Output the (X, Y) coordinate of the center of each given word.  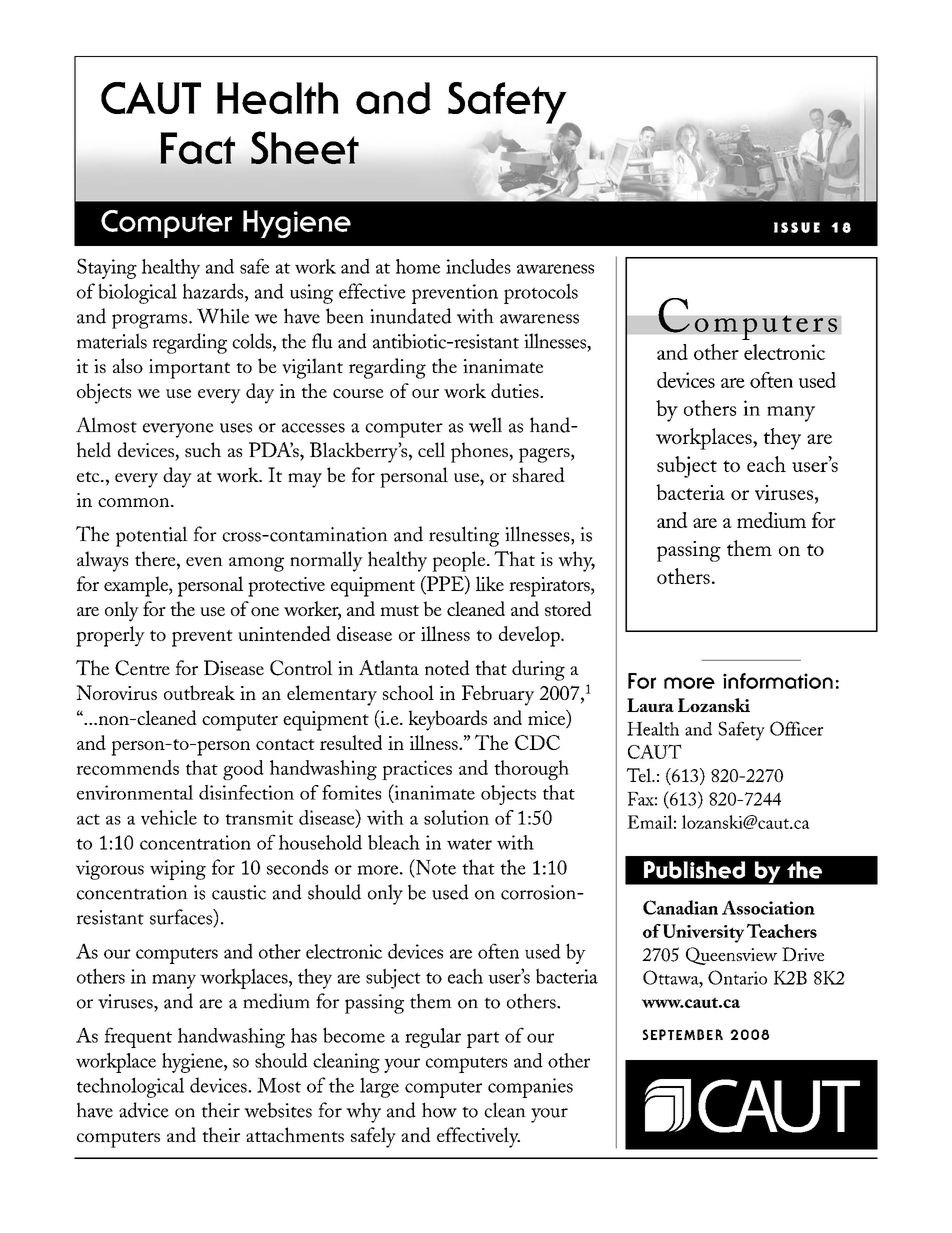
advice (144, 1110)
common (135, 502)
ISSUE (797, 227)
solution (456, 817)
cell (431, 449)
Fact (197, 148)
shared (539, 475)
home (418, 266)
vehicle (169, 817)
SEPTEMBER (683, 1034)
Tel (640, 775)
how (439, 1110)
